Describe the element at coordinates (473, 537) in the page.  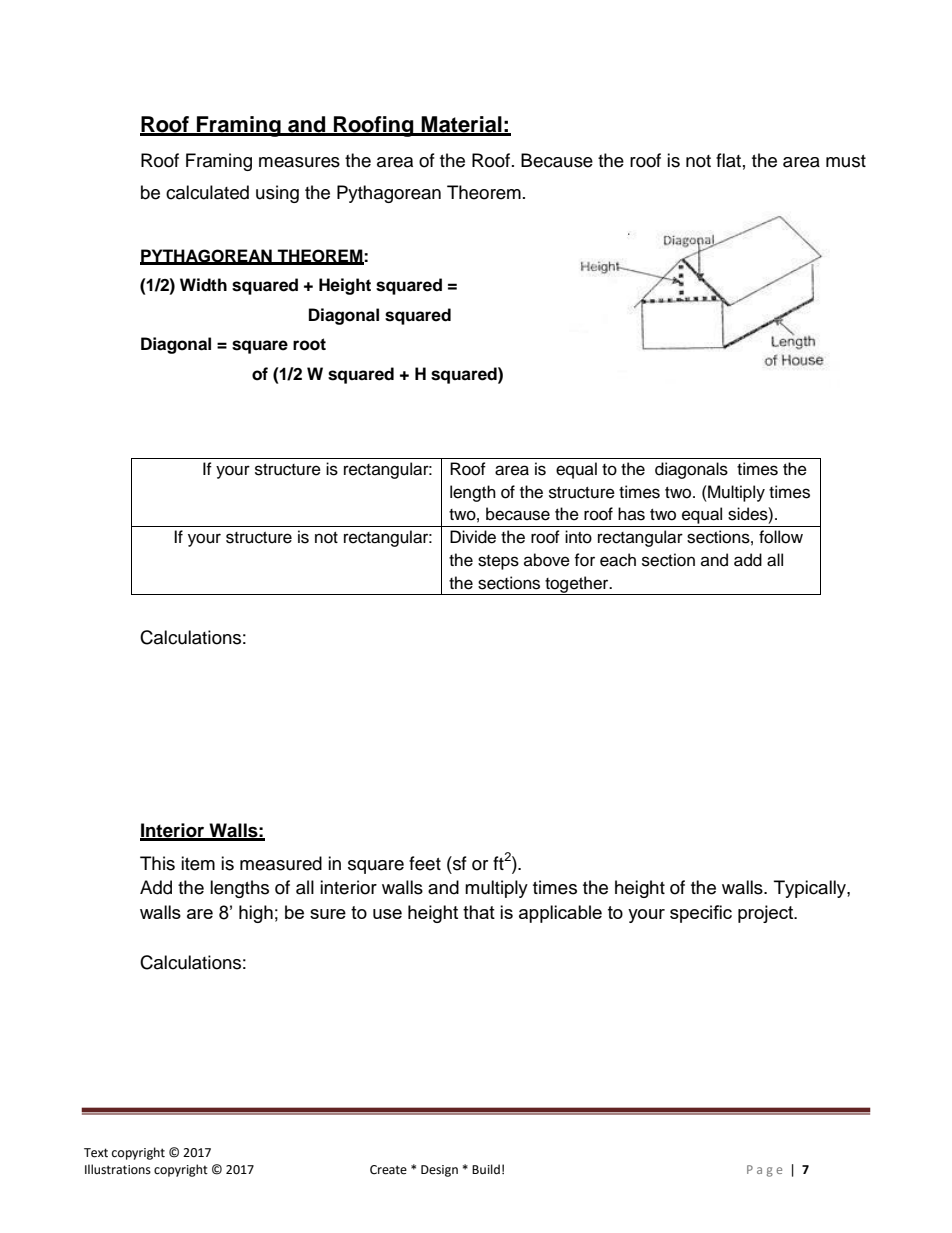
I see `Divide` at that location.
